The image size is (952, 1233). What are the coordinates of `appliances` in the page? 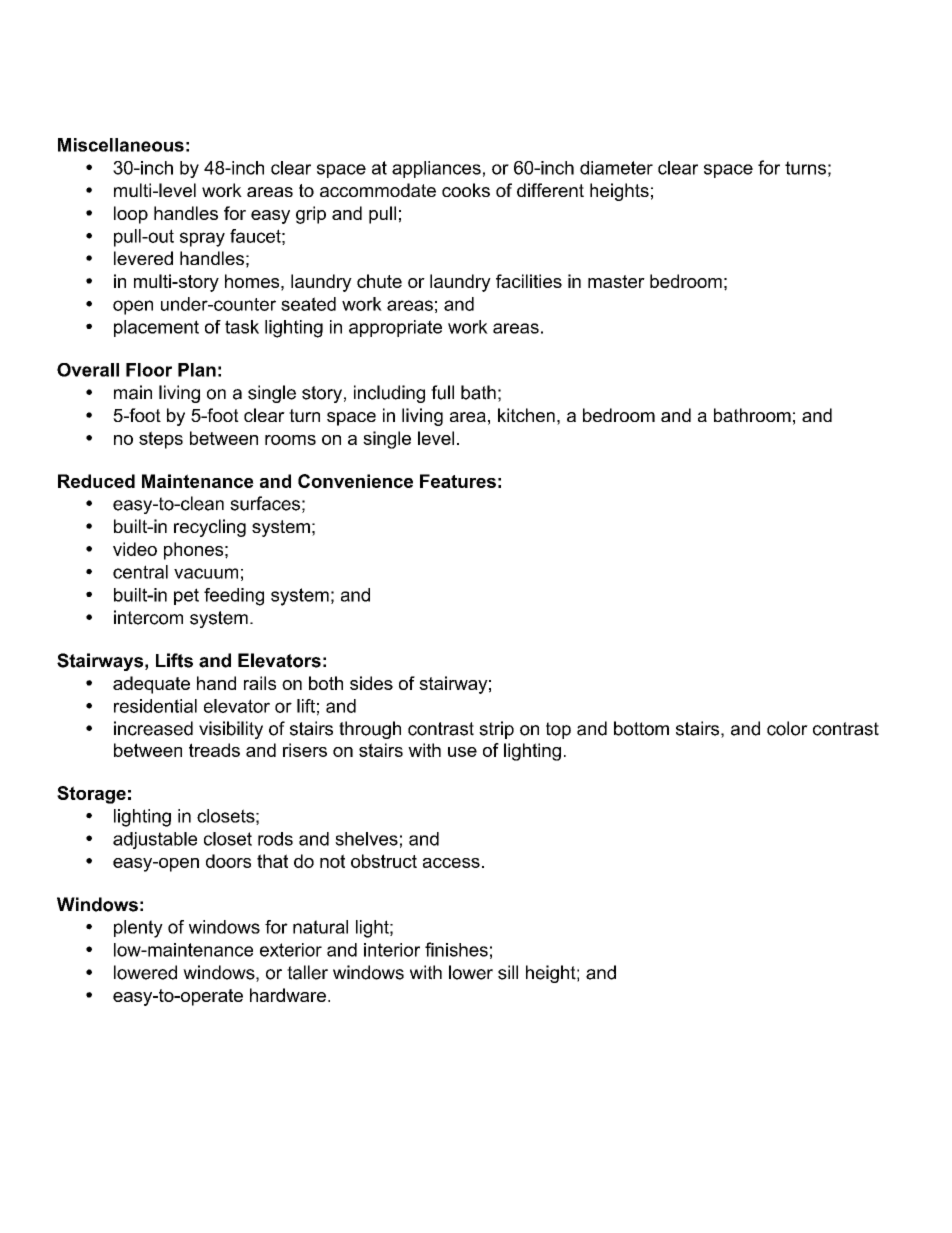 It's located at (436, 169).
